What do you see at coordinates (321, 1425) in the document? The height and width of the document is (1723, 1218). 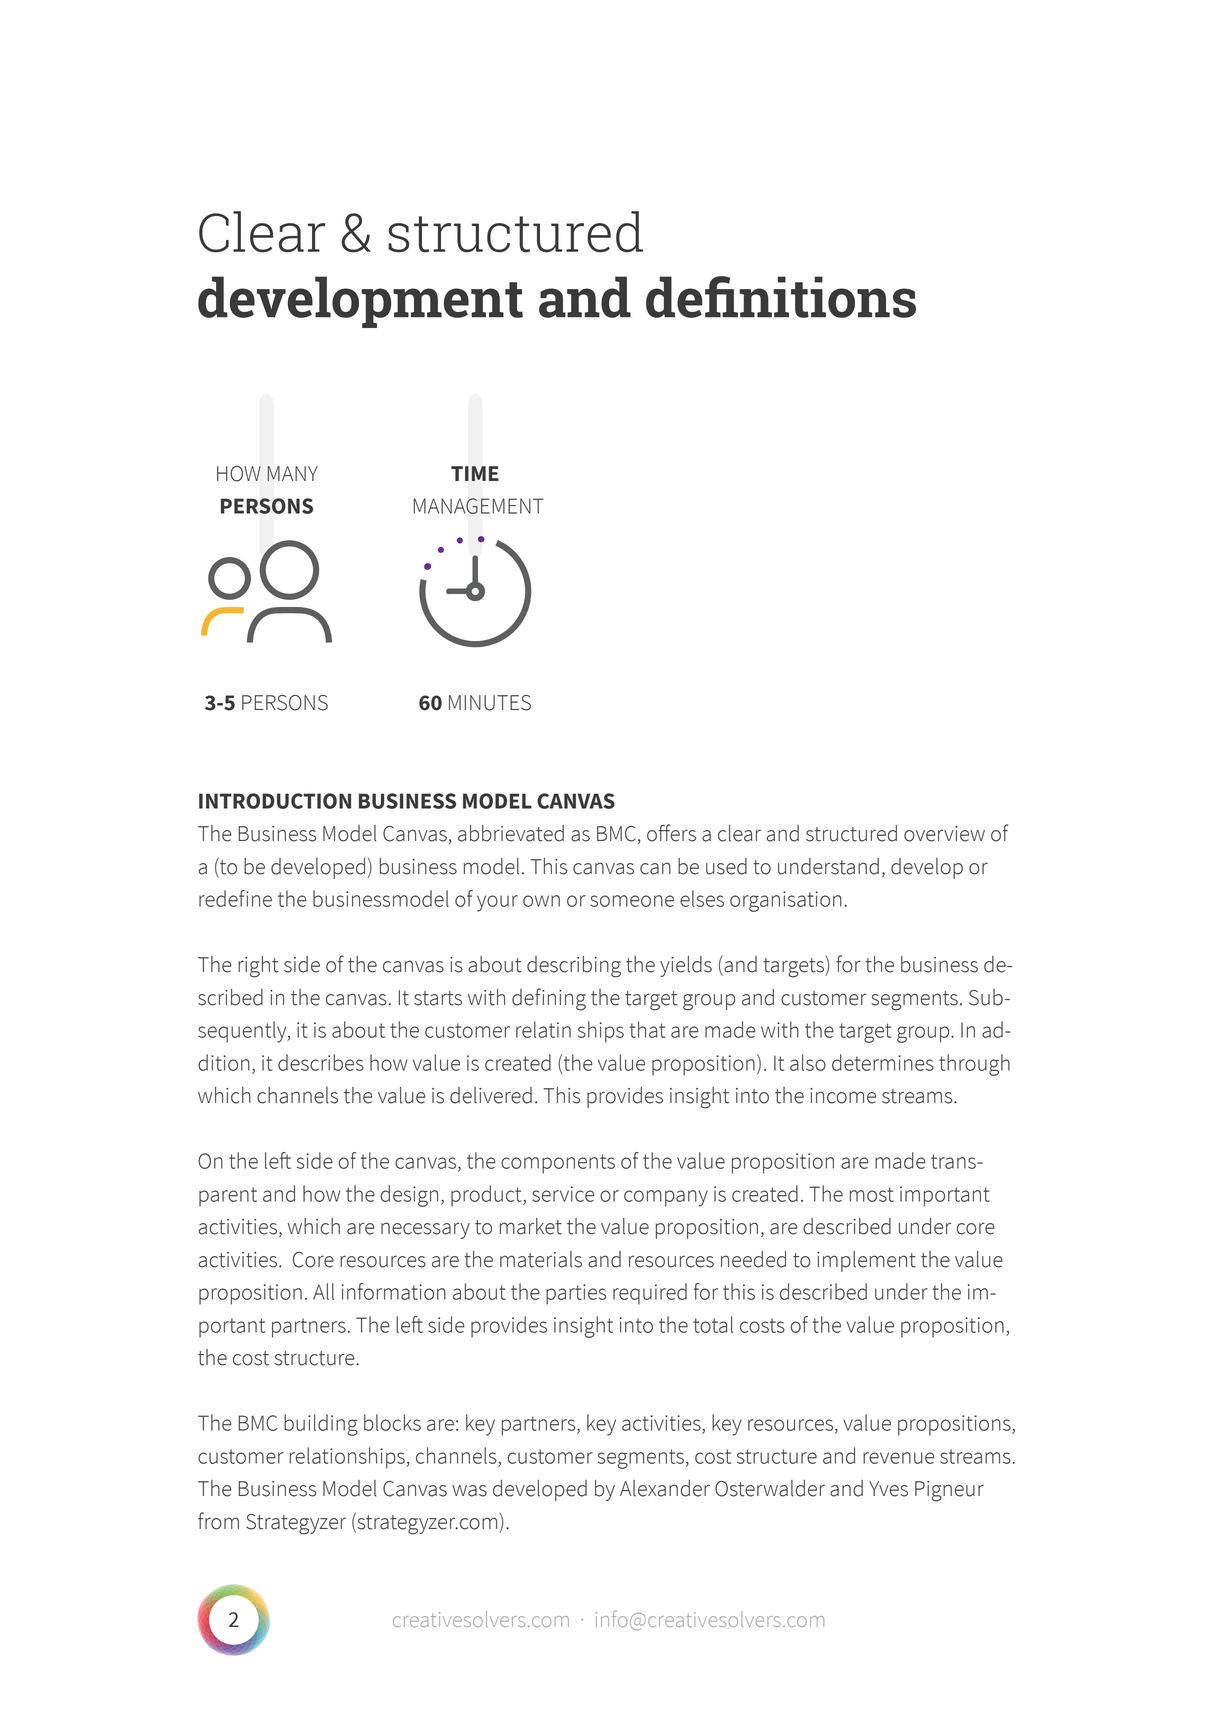 I see `building` at bounding box center [321, 1425].
